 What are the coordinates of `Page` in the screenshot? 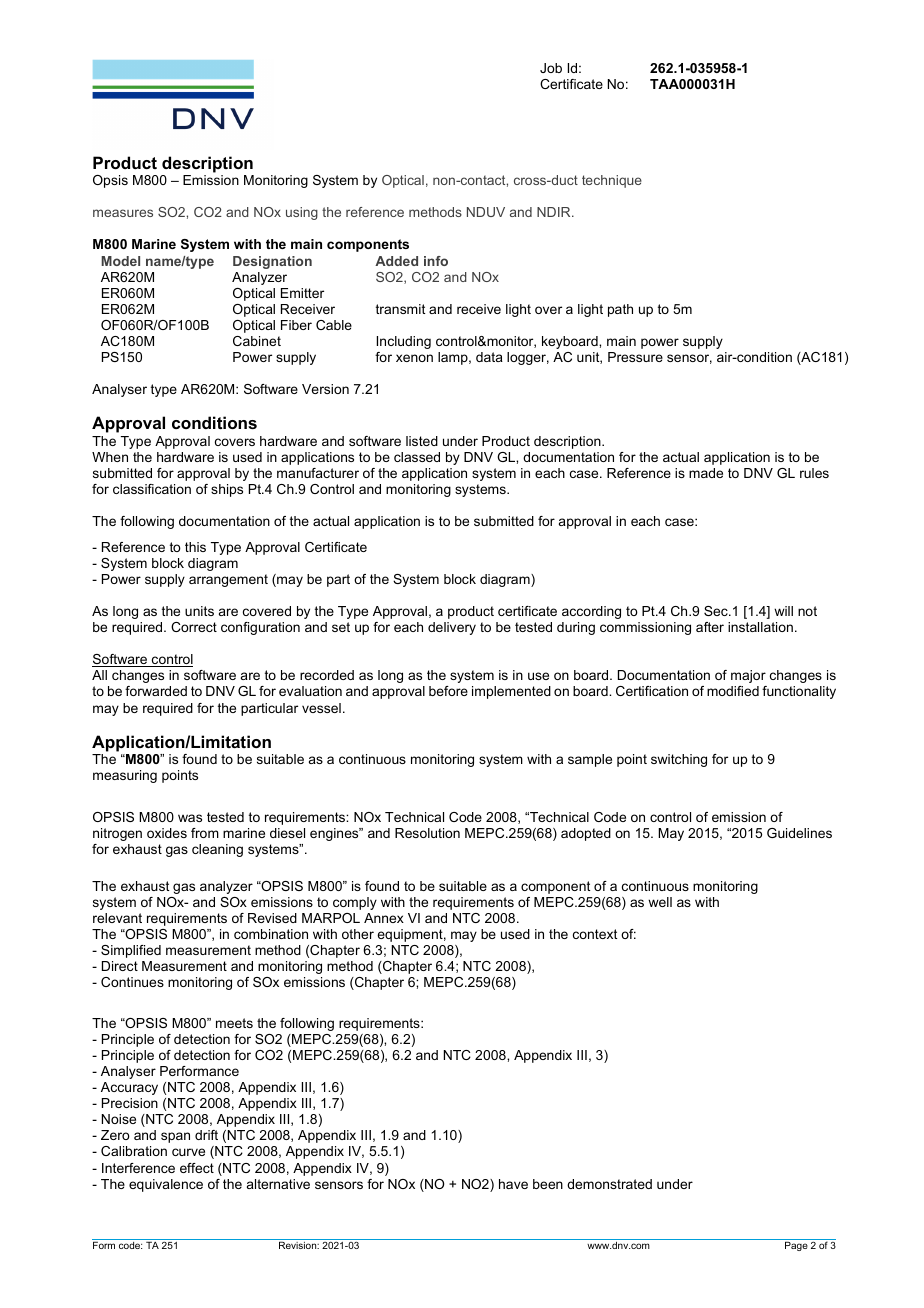 It's located at (796, 1246).
